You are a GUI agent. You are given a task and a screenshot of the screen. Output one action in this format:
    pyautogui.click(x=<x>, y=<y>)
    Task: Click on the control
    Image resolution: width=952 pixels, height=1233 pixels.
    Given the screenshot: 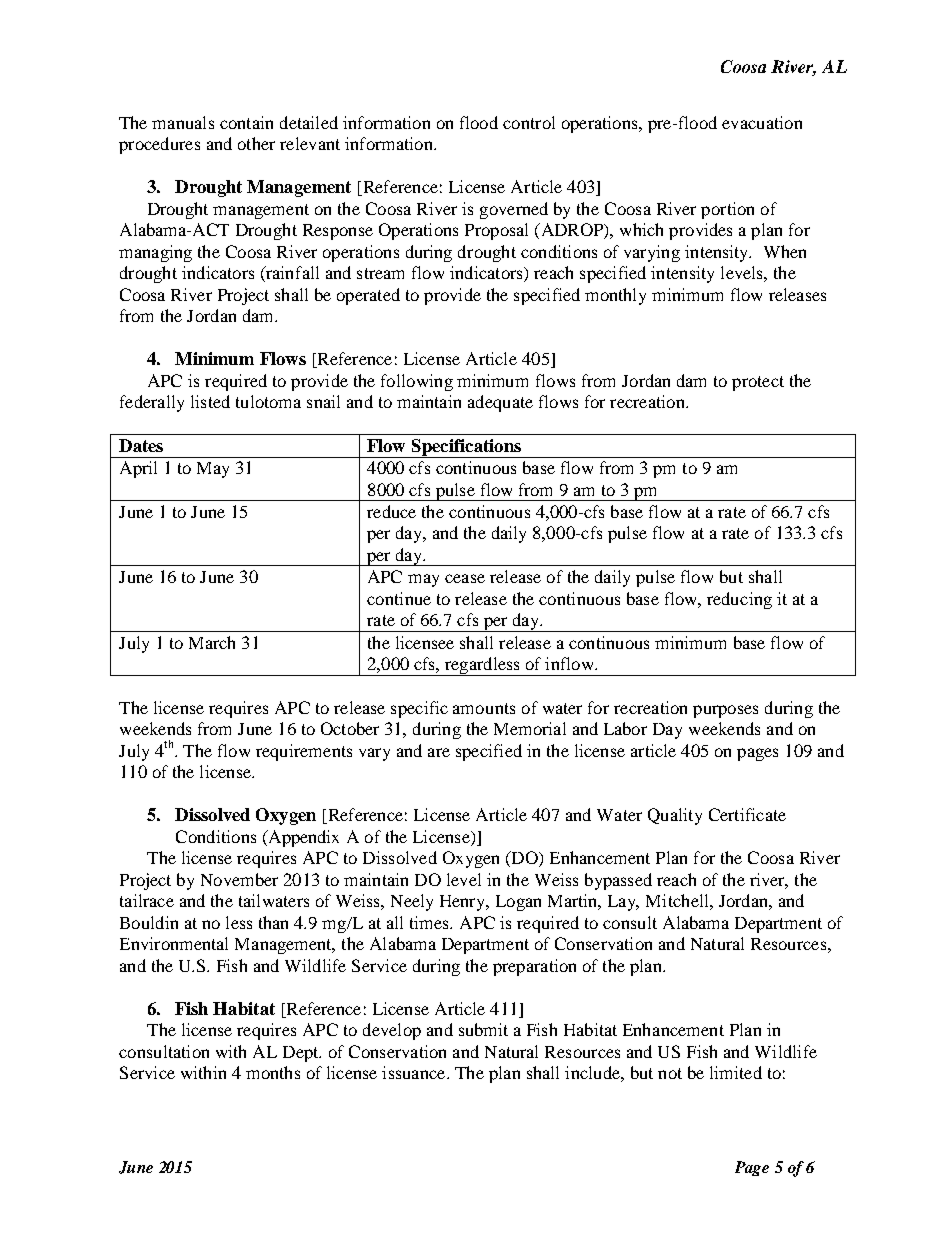 What is the action you would take?
    pyautogui.click(x=529, y=122)
